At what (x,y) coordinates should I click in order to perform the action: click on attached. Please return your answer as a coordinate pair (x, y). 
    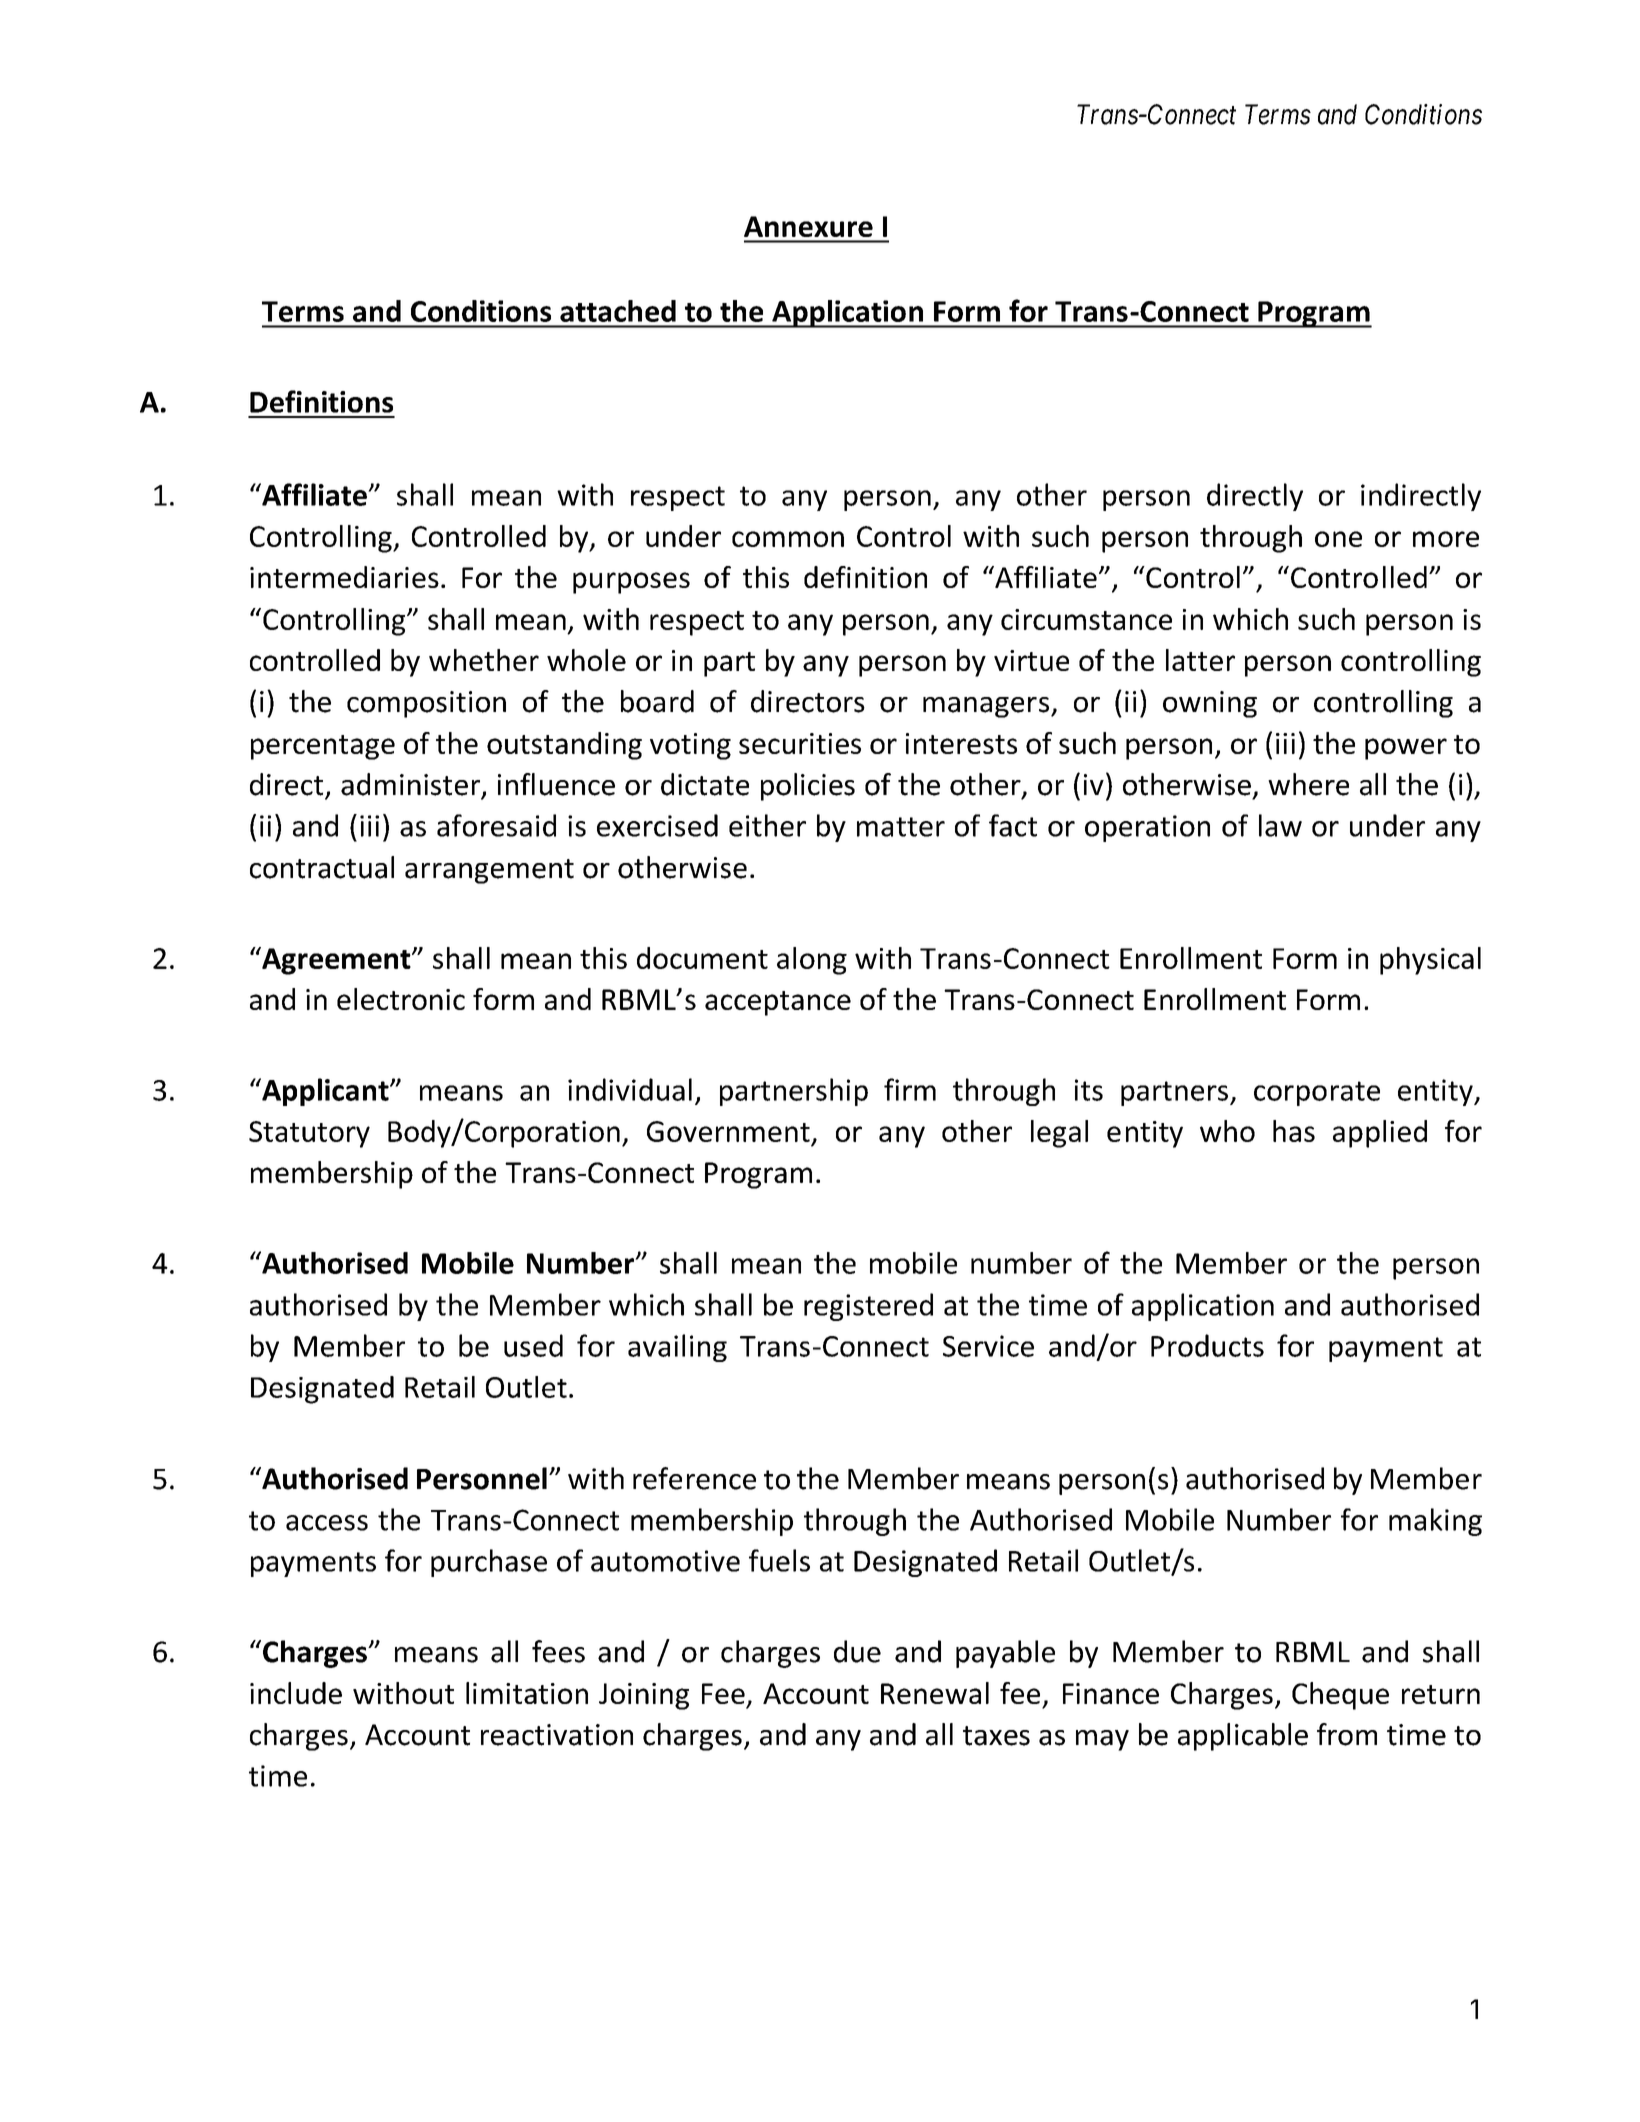
    Looking at the image, I should click on (618, 311).
